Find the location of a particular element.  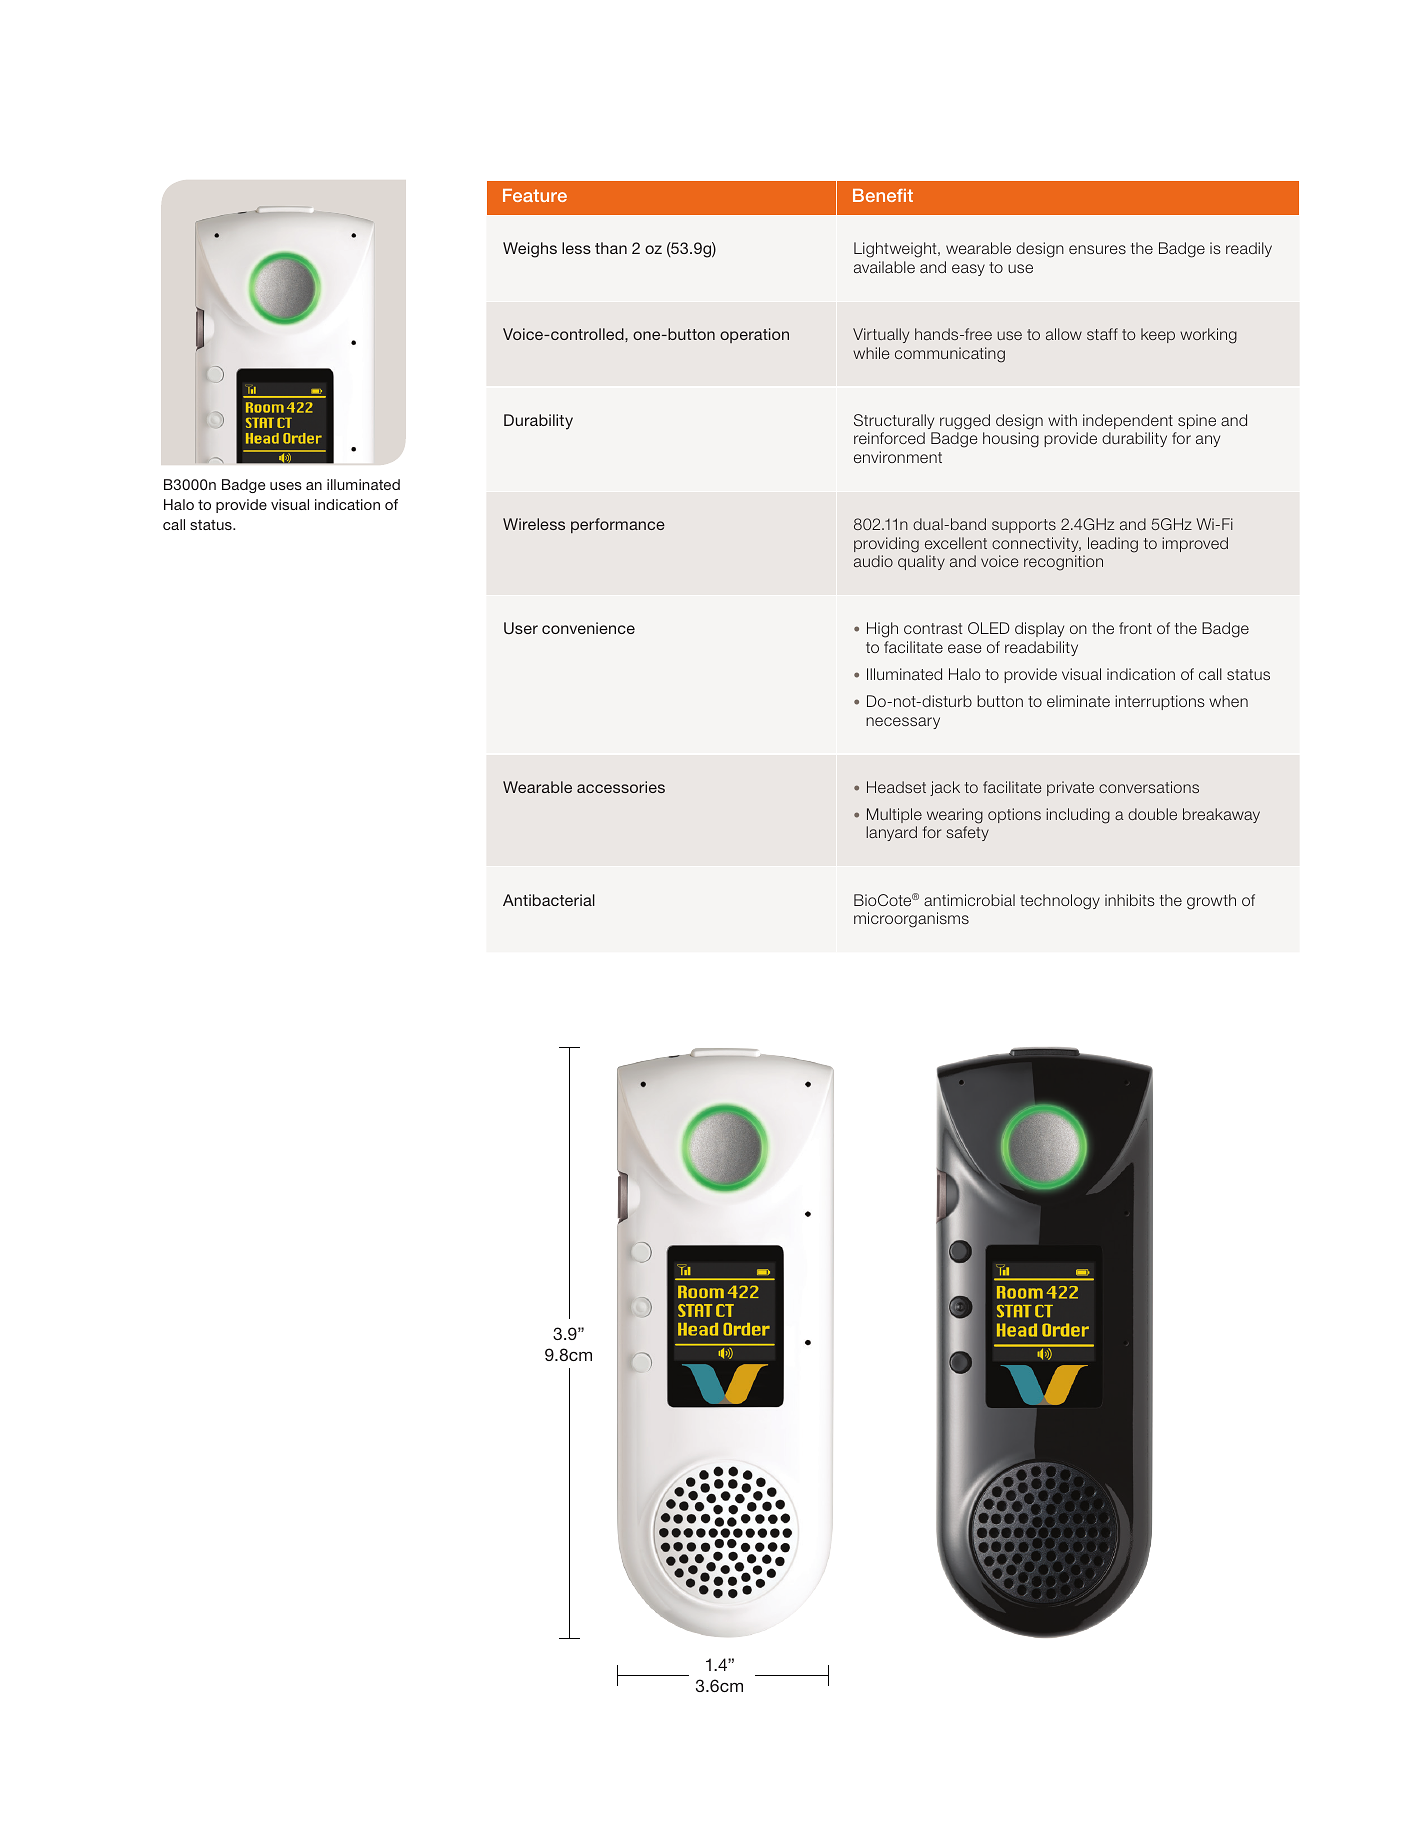

necessary is located at coordinates (903, 723).
